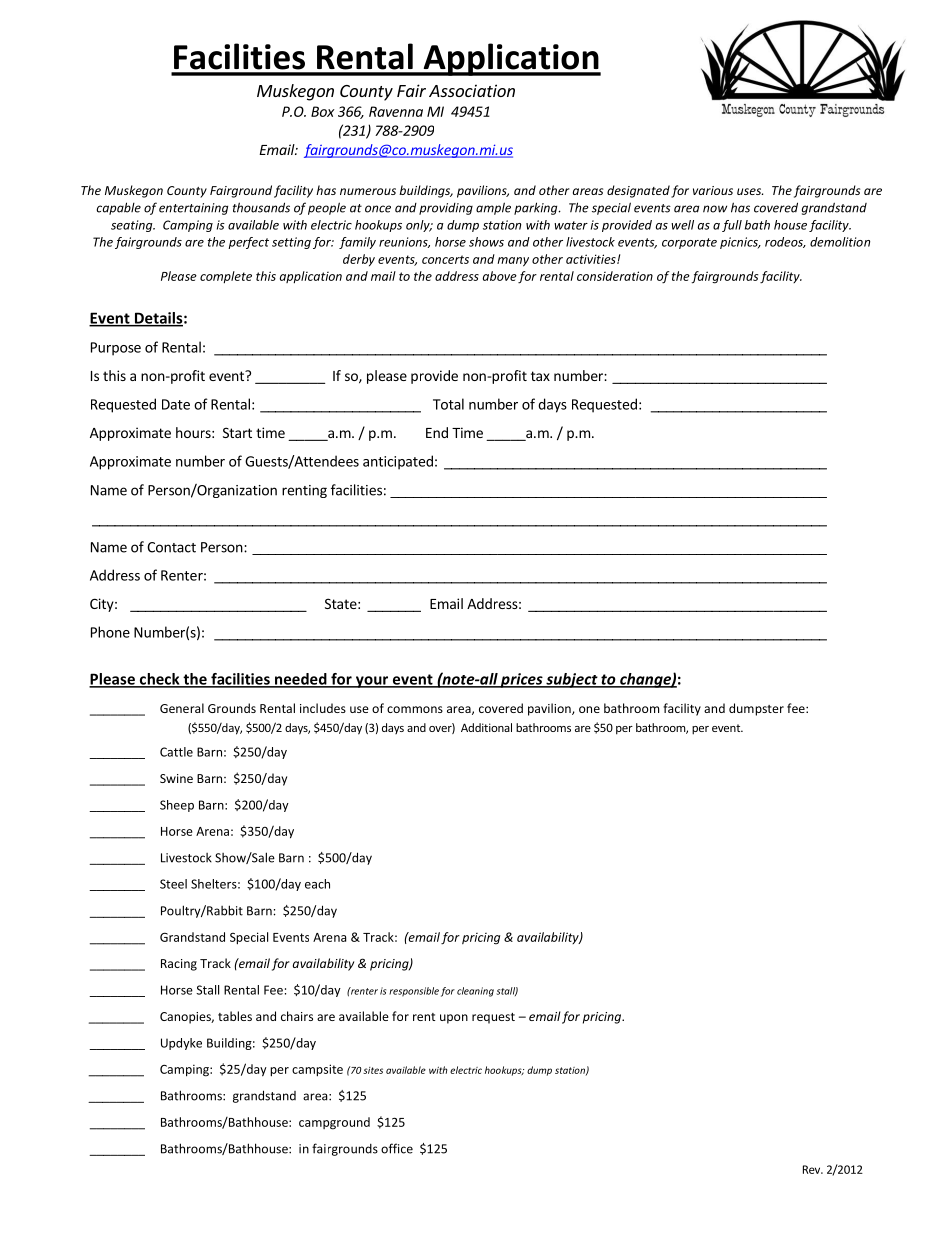  I want to click on subject, so click(572, 680).
